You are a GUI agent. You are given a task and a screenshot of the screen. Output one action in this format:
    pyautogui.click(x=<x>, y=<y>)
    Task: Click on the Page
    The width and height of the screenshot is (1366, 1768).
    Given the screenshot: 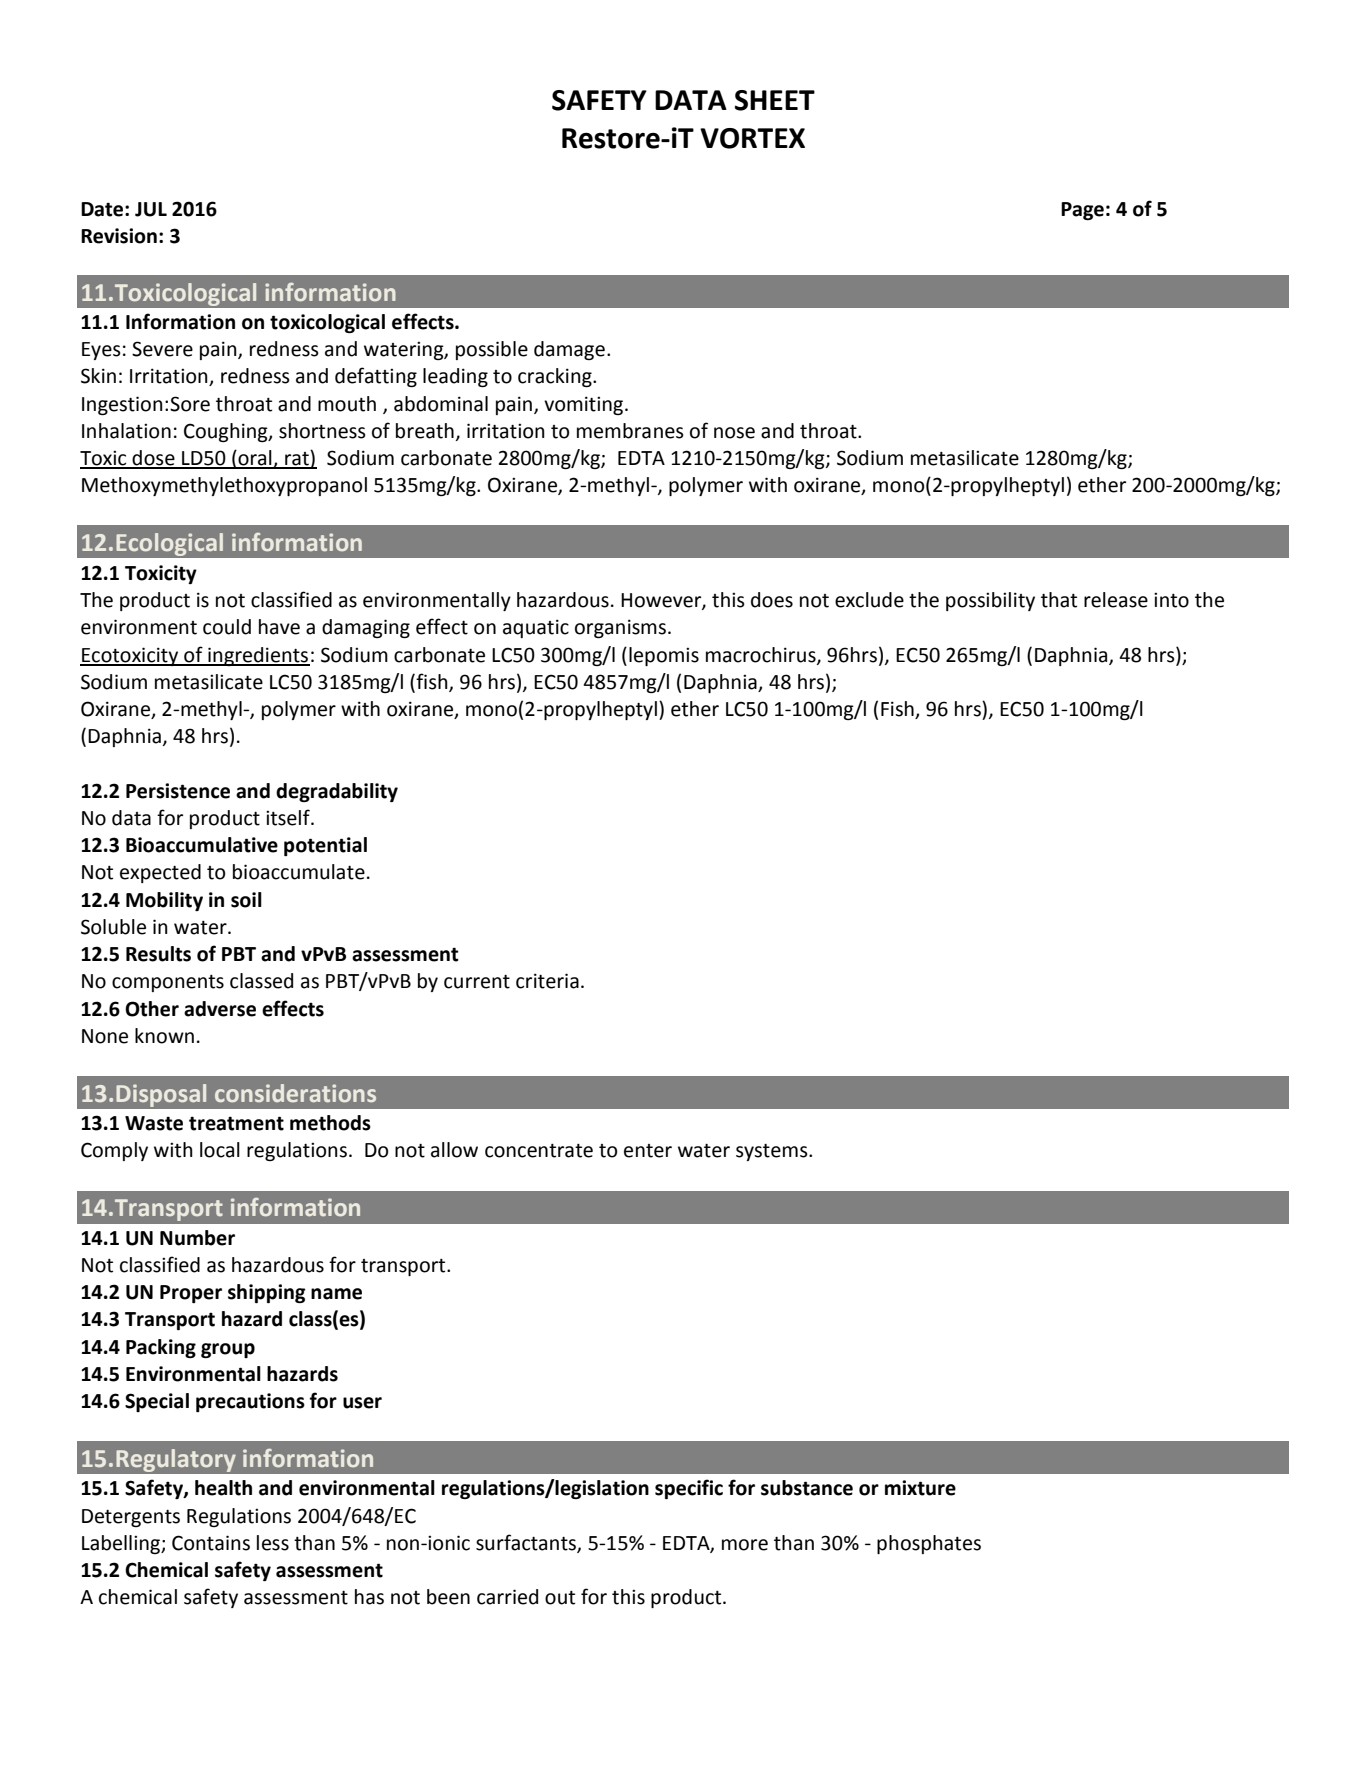 What is the action you would take?
    pyautogui.click(x=1082, y=211)
